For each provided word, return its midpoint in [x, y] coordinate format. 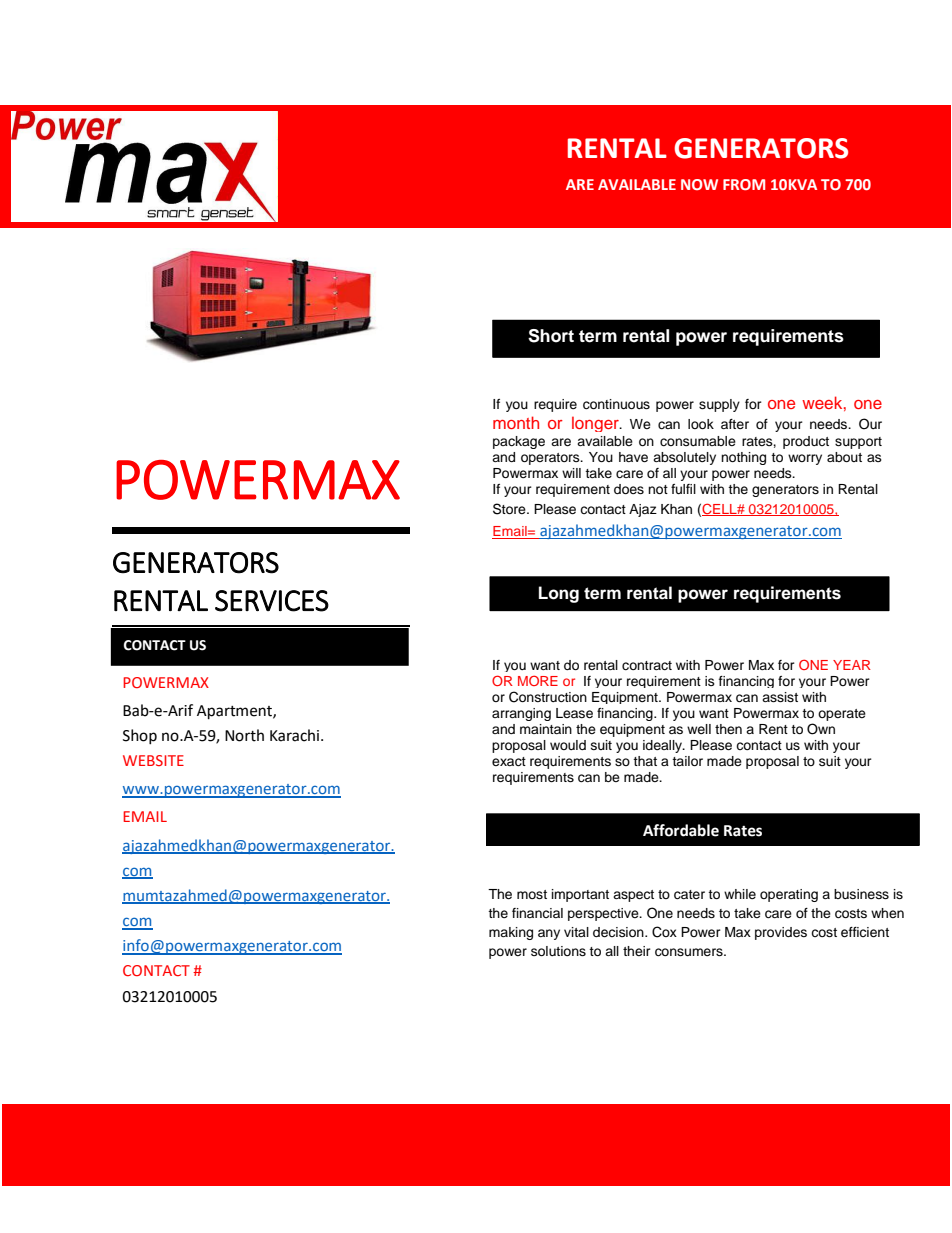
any [549, 934]
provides [781, 933]
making [511, 933]
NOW [699, 184]
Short [551, 336]
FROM [744, 184]
